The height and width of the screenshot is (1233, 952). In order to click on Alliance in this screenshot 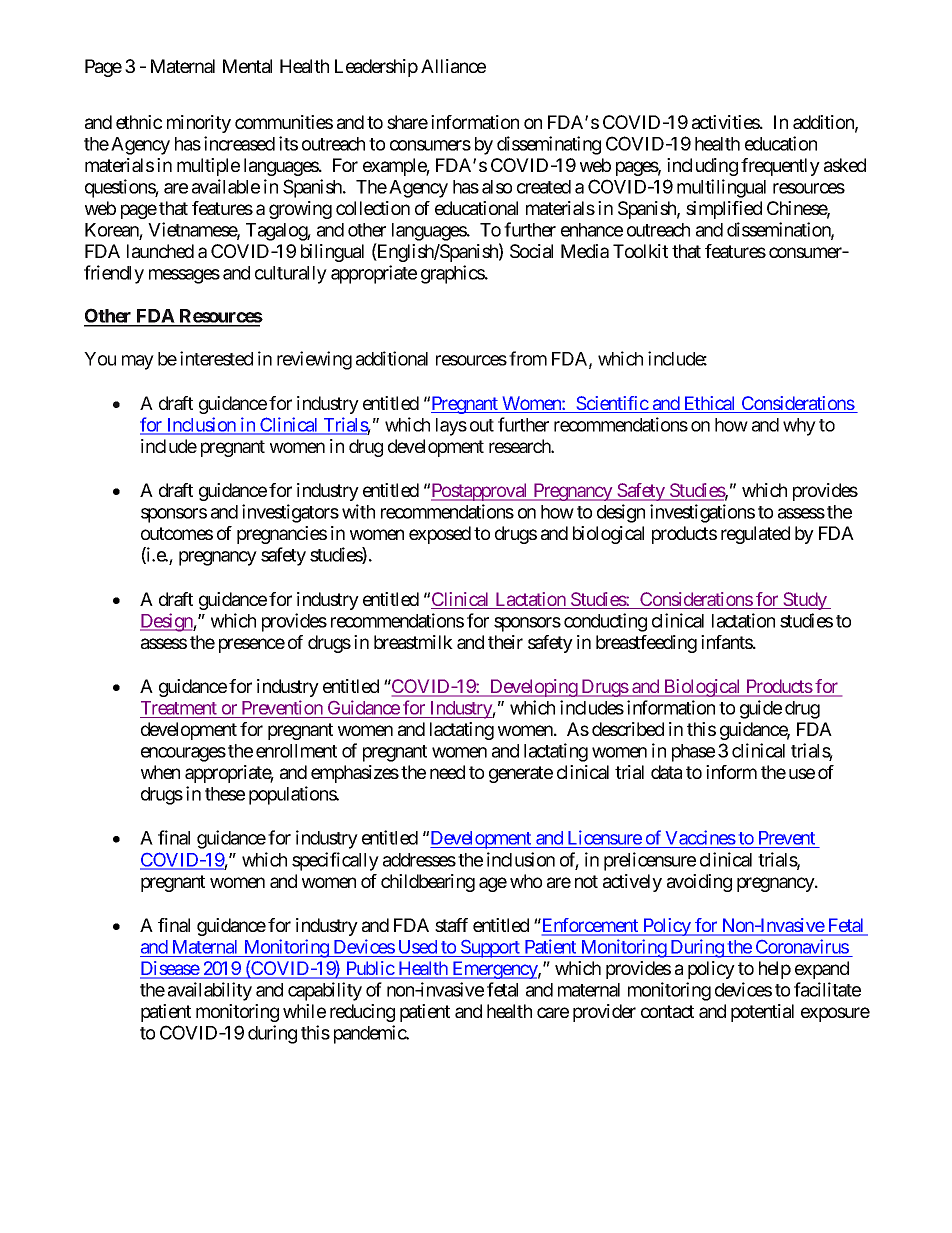, I will do `click(453, 66)`.
